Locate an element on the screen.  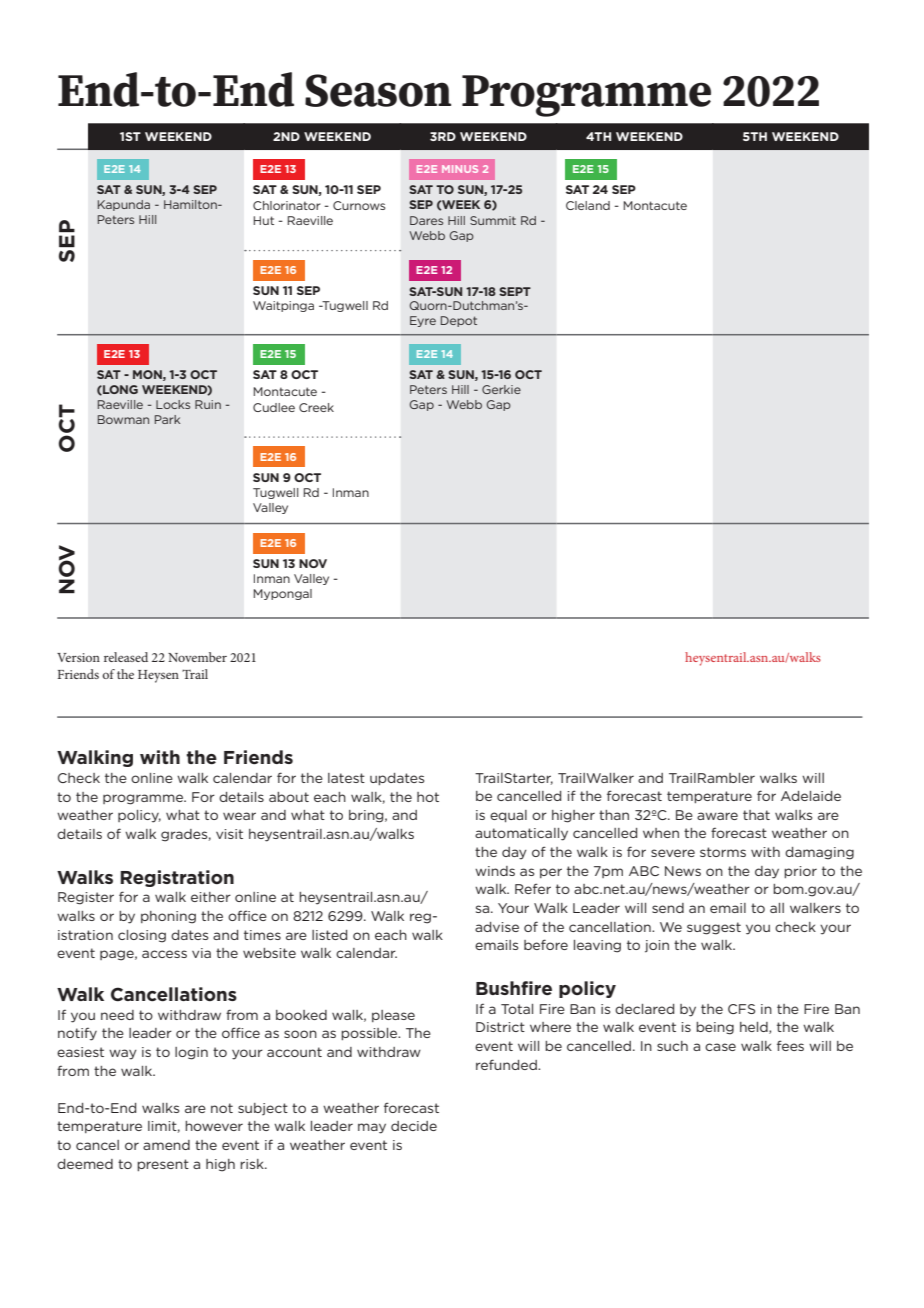
SEPT is located at coordinates (515, 291).
